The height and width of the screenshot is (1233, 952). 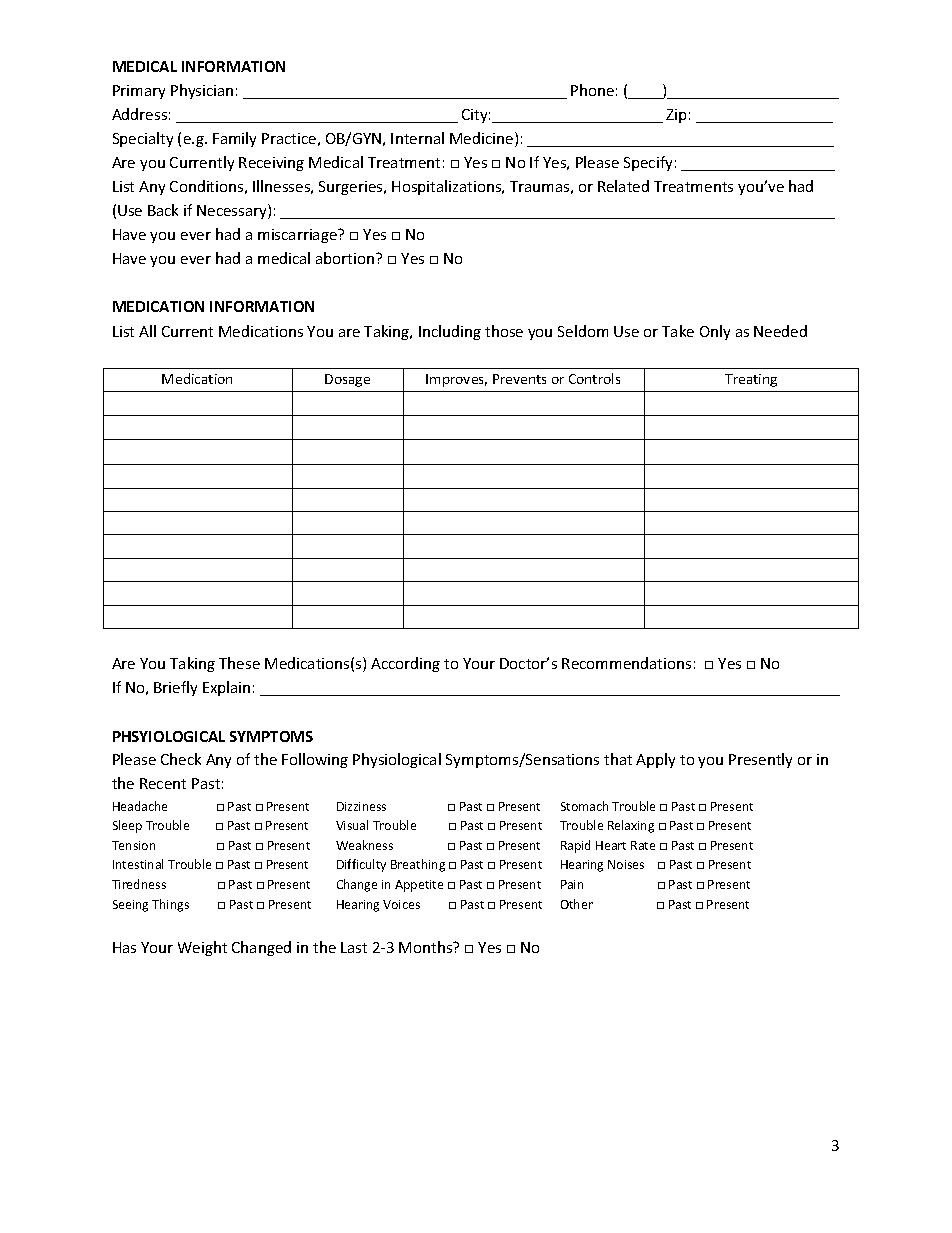 I want to click on Specify, so click(x=648, y=163).
